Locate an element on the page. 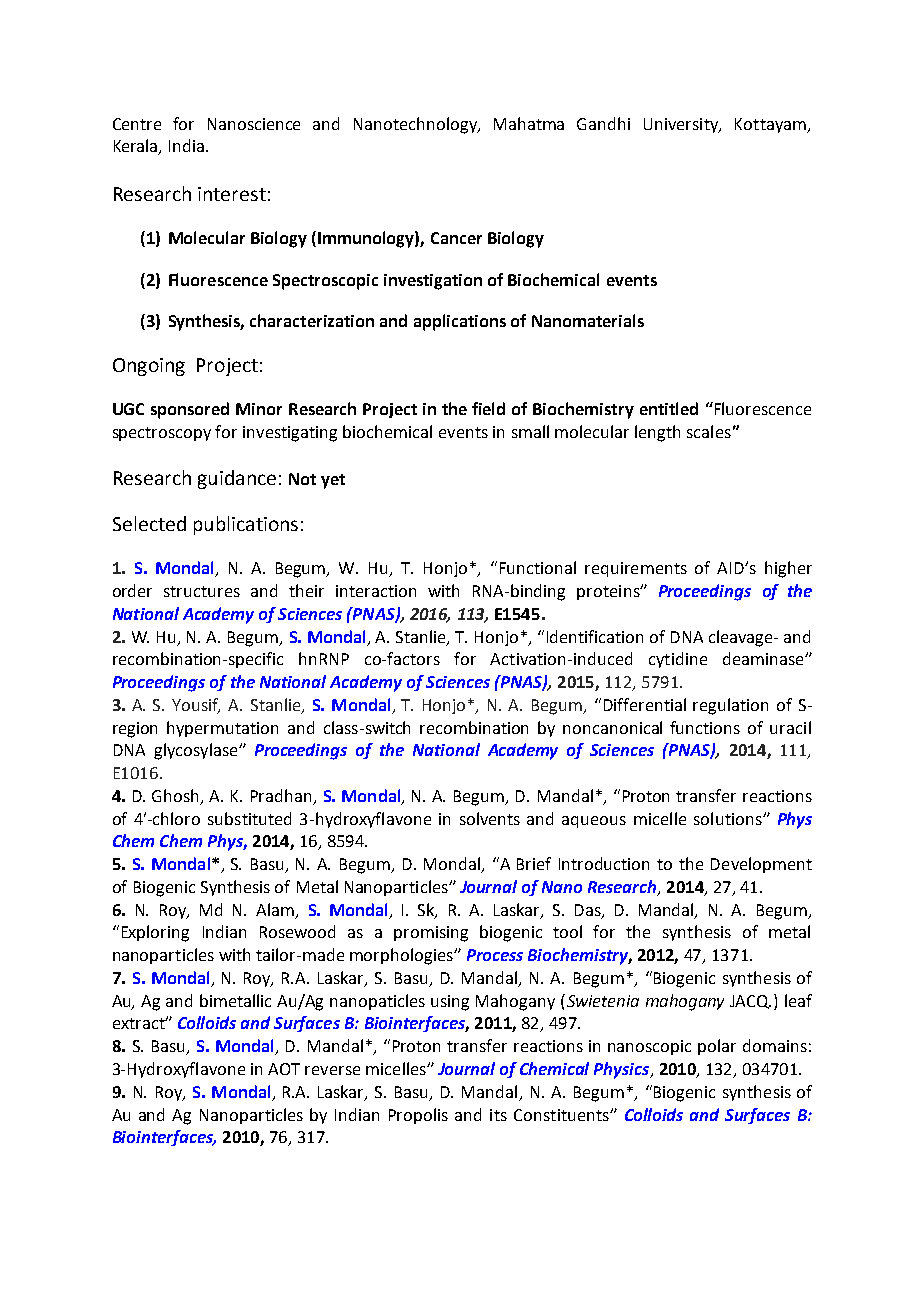  deaminase is located at coordinates (764, 658).
